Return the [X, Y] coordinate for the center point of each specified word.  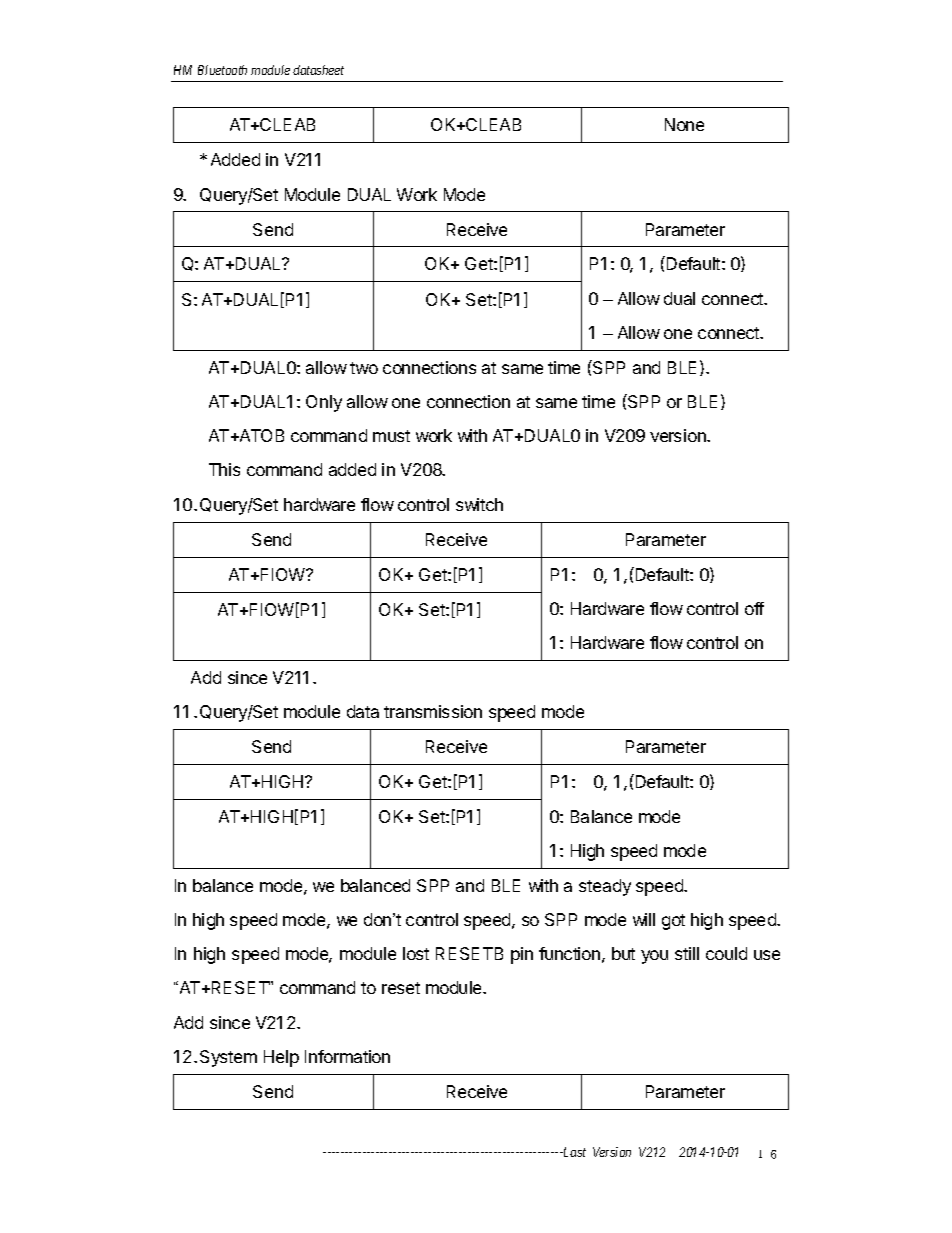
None [684, 124]
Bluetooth [222, 70]
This [224, 469]
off [754, 608]
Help [281, 1058]
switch [479, 504]
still [687, 953]
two [364, 368]
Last [573, 1152]
